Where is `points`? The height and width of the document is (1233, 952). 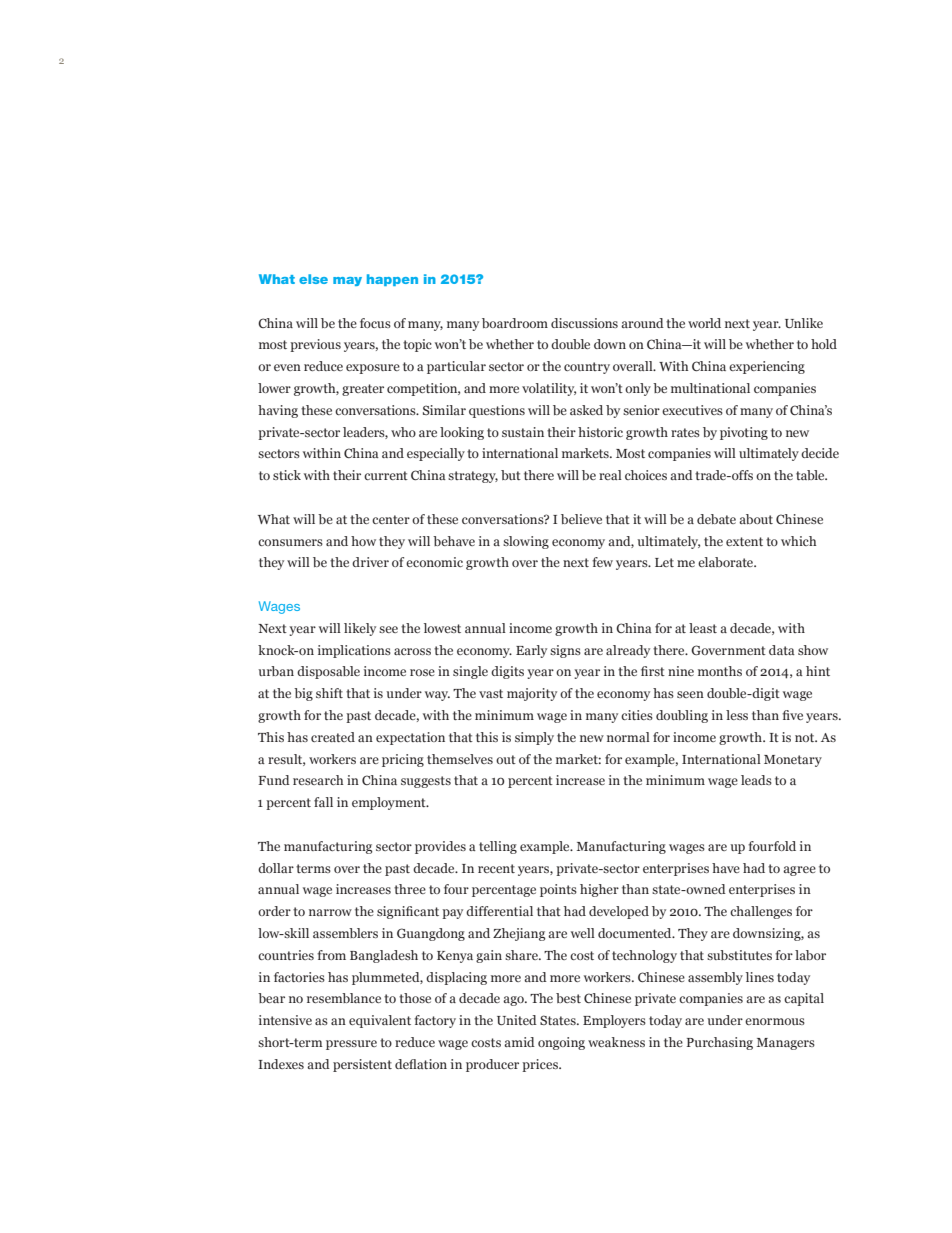
points is located at coordinates (558, 890).
